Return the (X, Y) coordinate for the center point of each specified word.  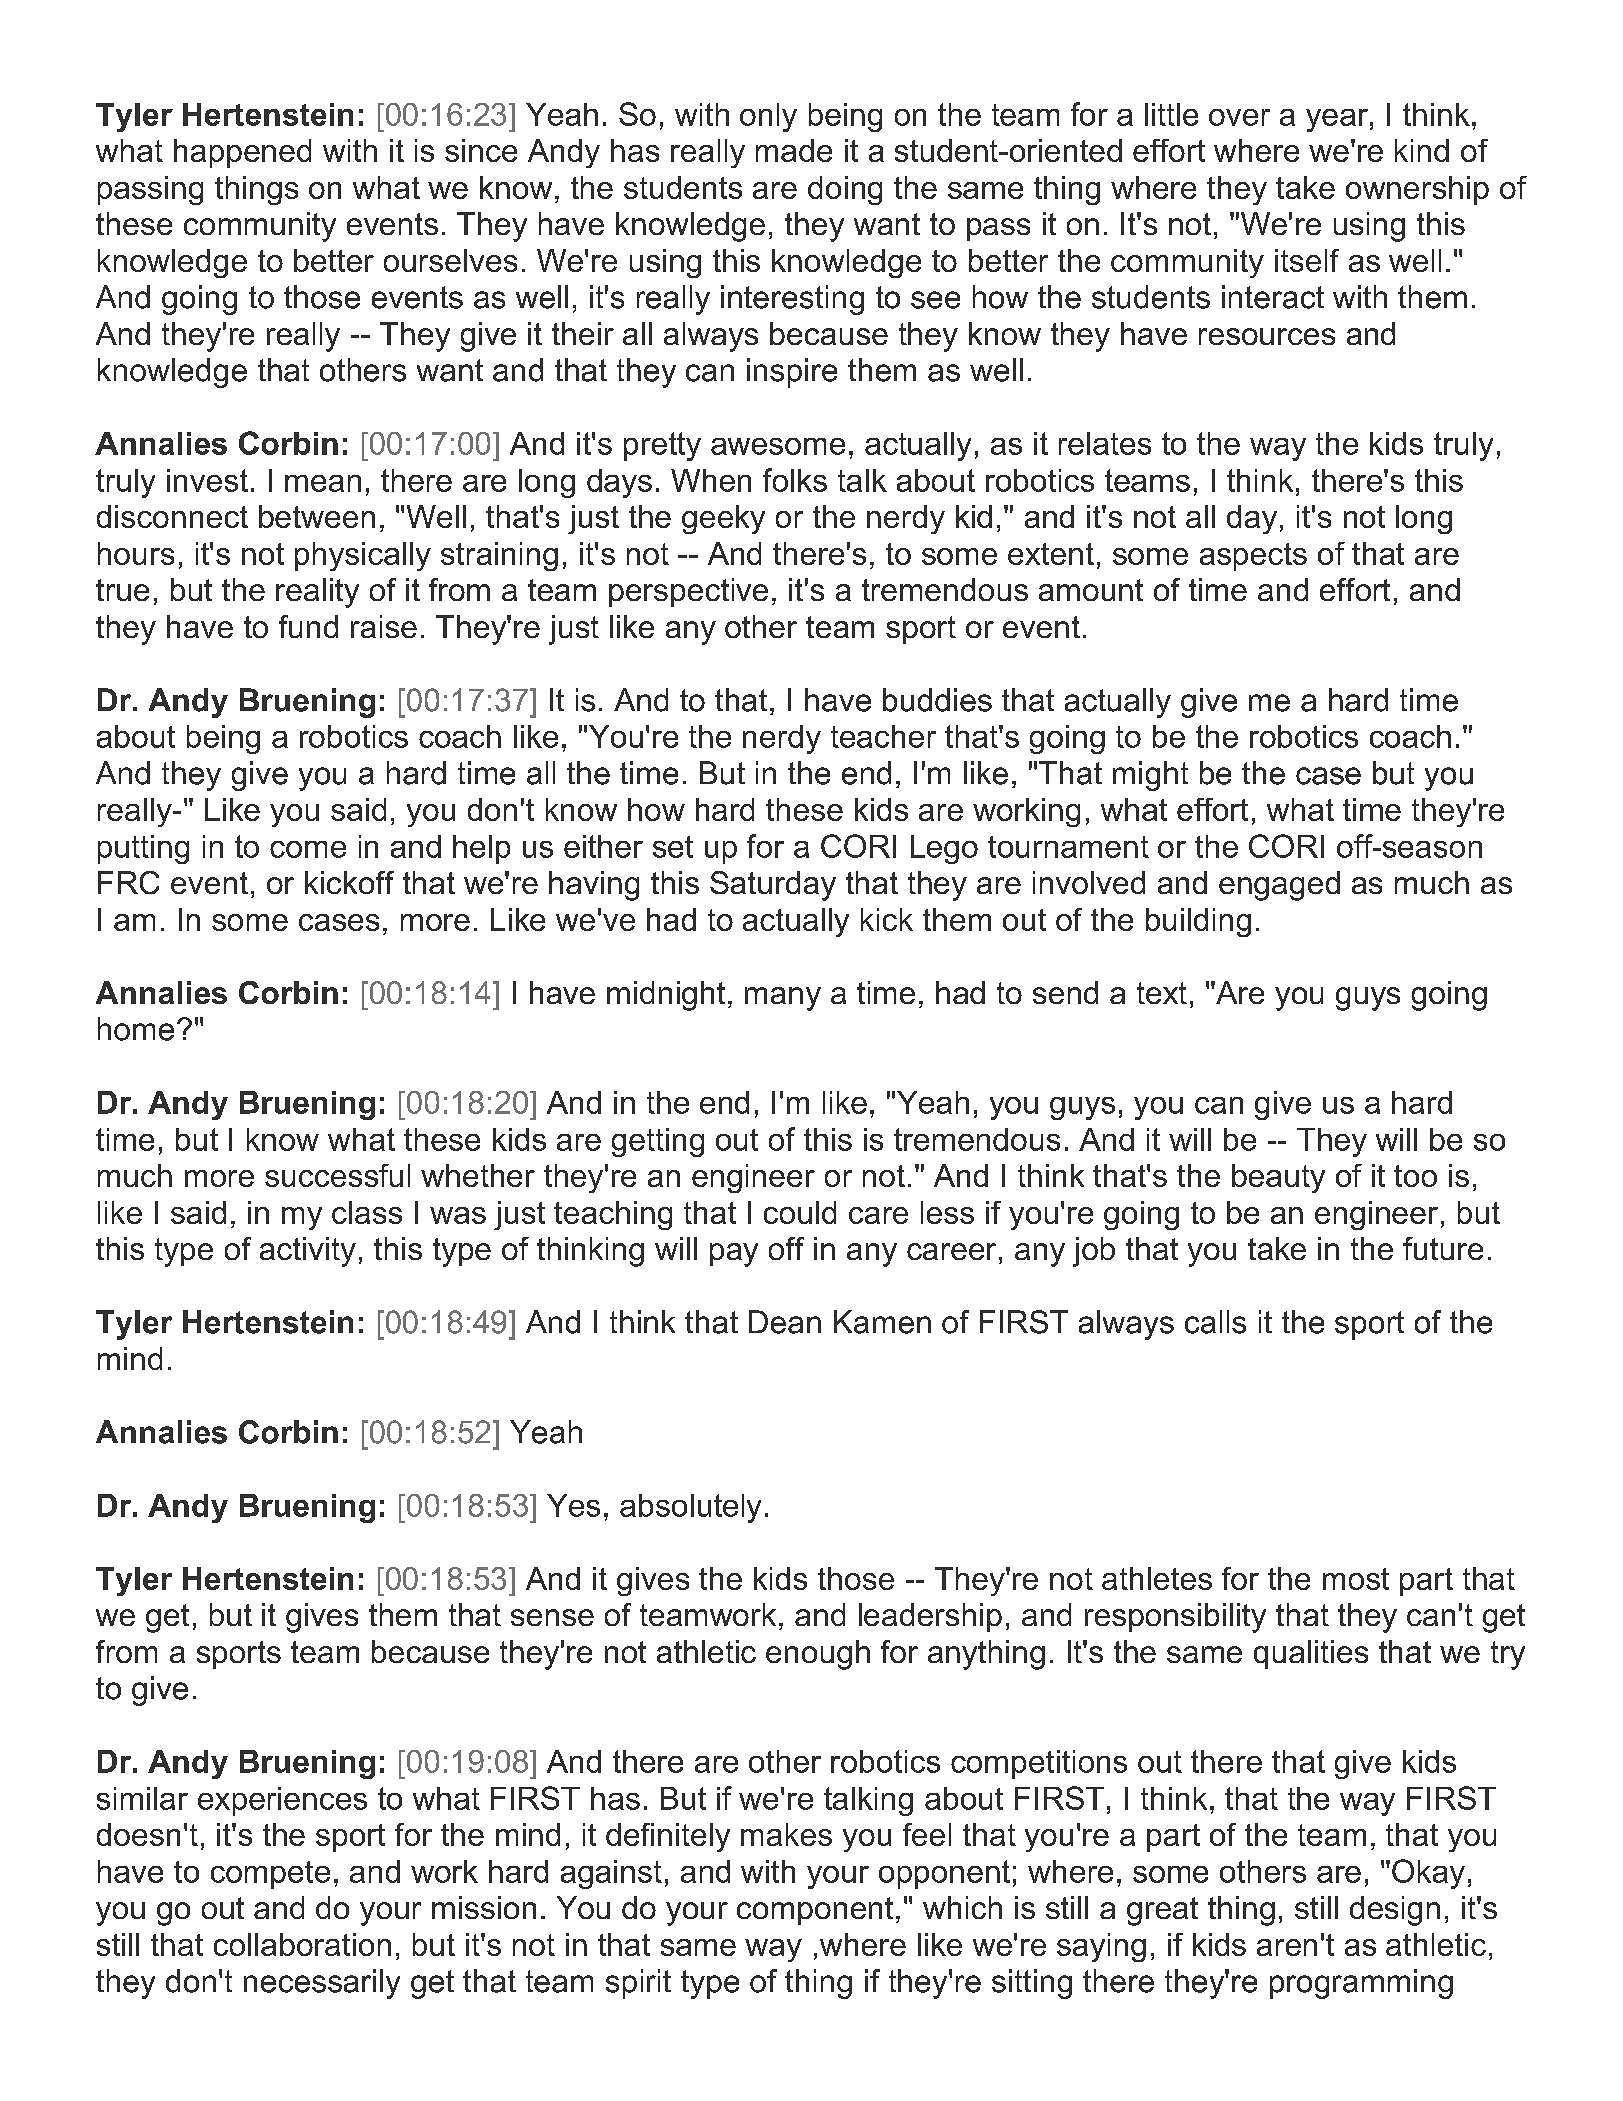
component (815, 1911)
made (794, 150)
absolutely (690, 1508)
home (136, 1029)
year (1337, 120)
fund (308, 626)
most (1356, 1579)
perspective (688, 592)
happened (242, 153)
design (1395, 1911)
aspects (1253, 557)
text (1162, 993)
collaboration (302, 1944)
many (783, 999)
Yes (573, 1505)
